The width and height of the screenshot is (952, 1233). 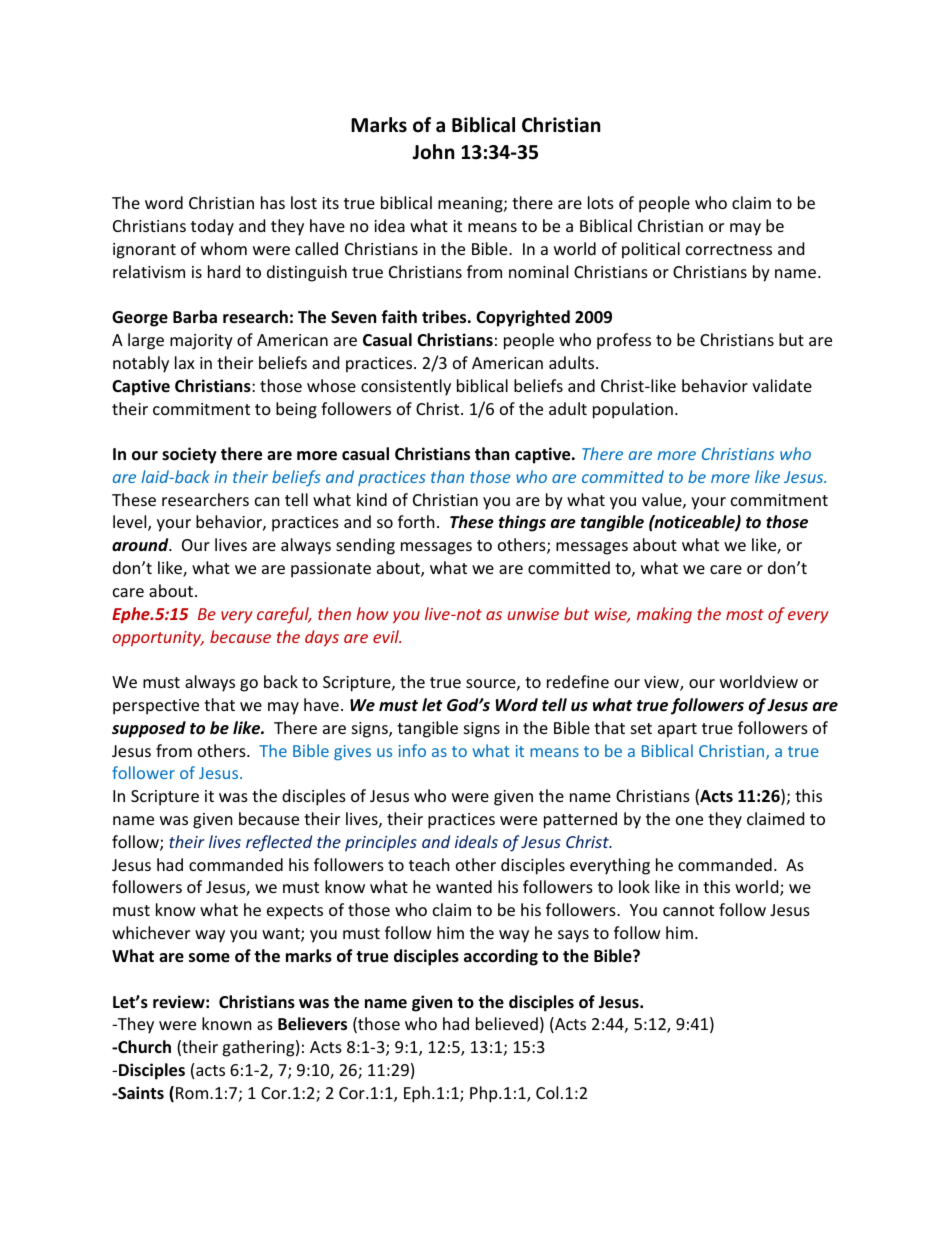 I want to click on faith, so click(x=399, y=316).
